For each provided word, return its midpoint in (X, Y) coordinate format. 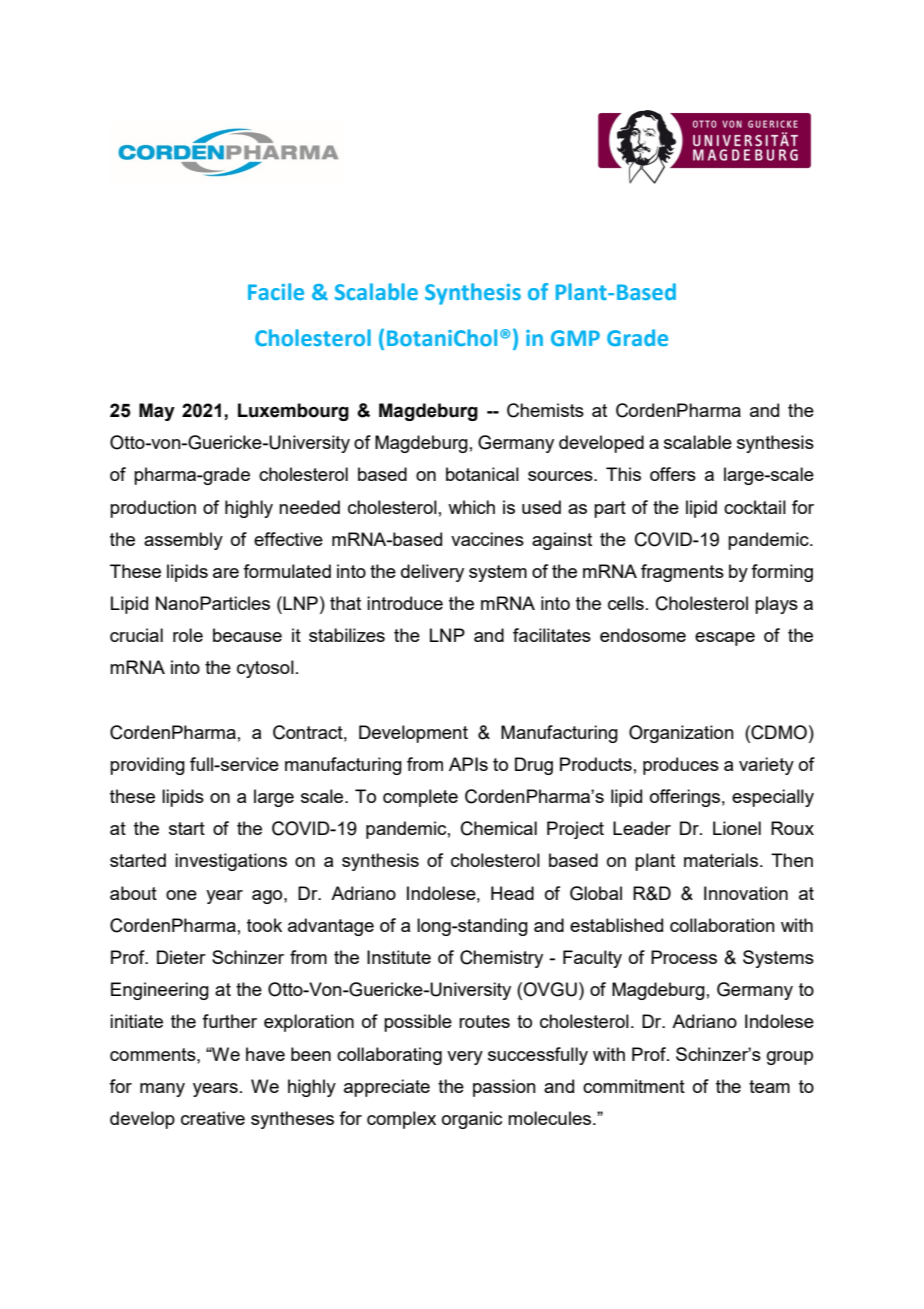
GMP (575, 338)
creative (213, 1118)
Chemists (545, 410)
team (769, 1086)
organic (472, 1120)
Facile (276, 292)
